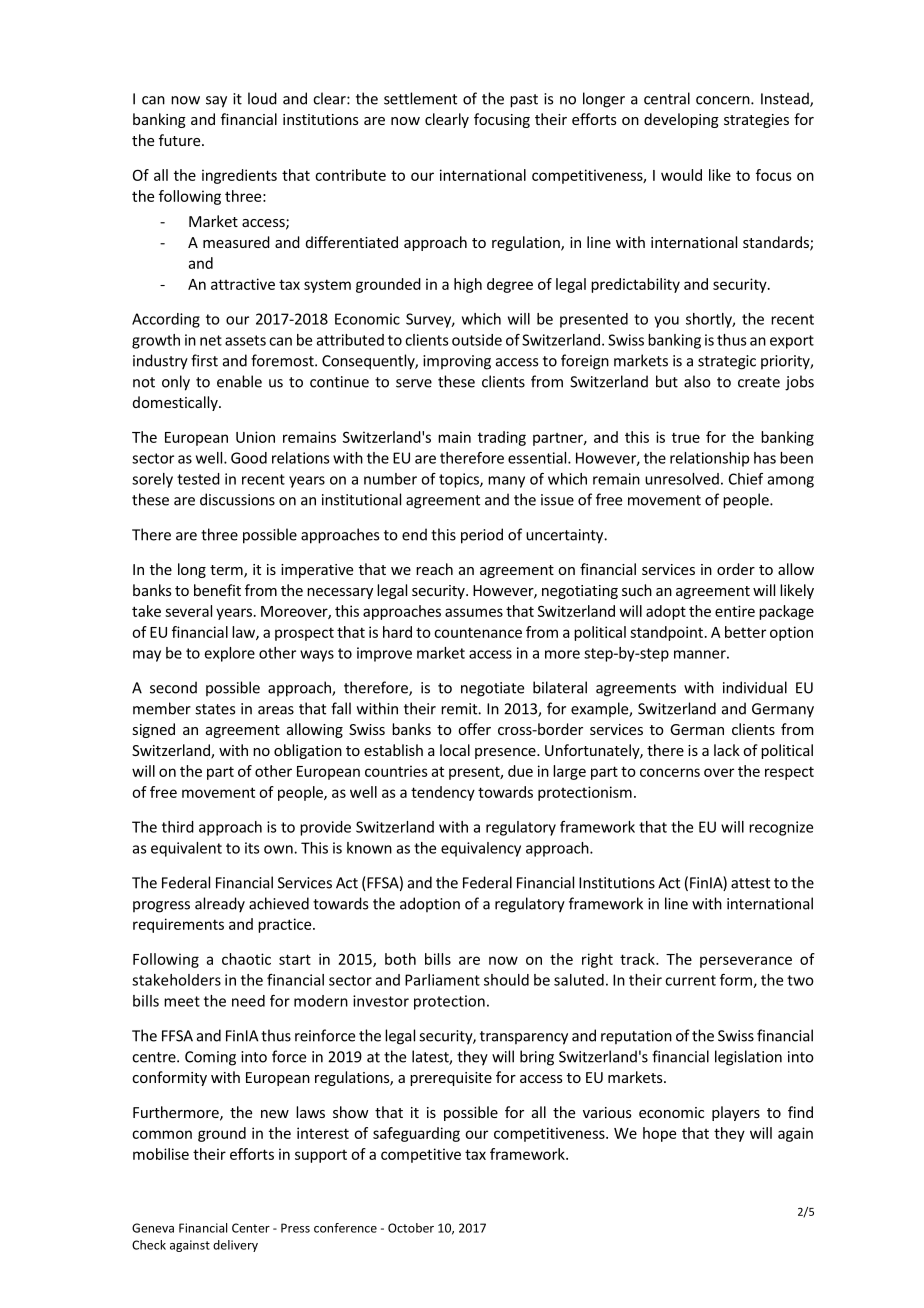 The image size is (924, 1308). What do you see at coordinates (411, 1228) in the screenshot?
I see `October` at bounding box center [411, 1228].
